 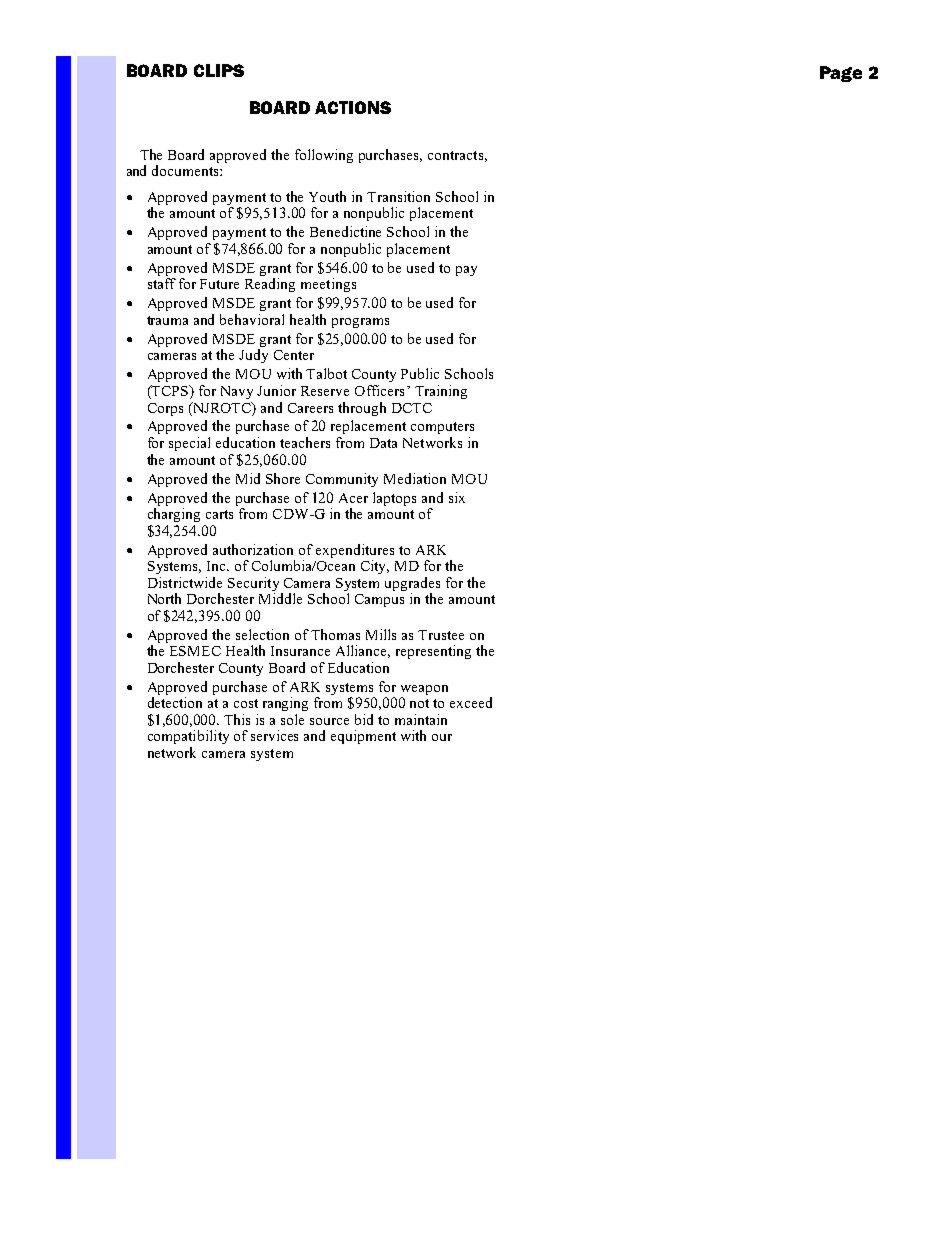 What do you see at coordinates (353, 107) in the screenshot?
I see `ACTIONS` at bounding box center [353, 107].
